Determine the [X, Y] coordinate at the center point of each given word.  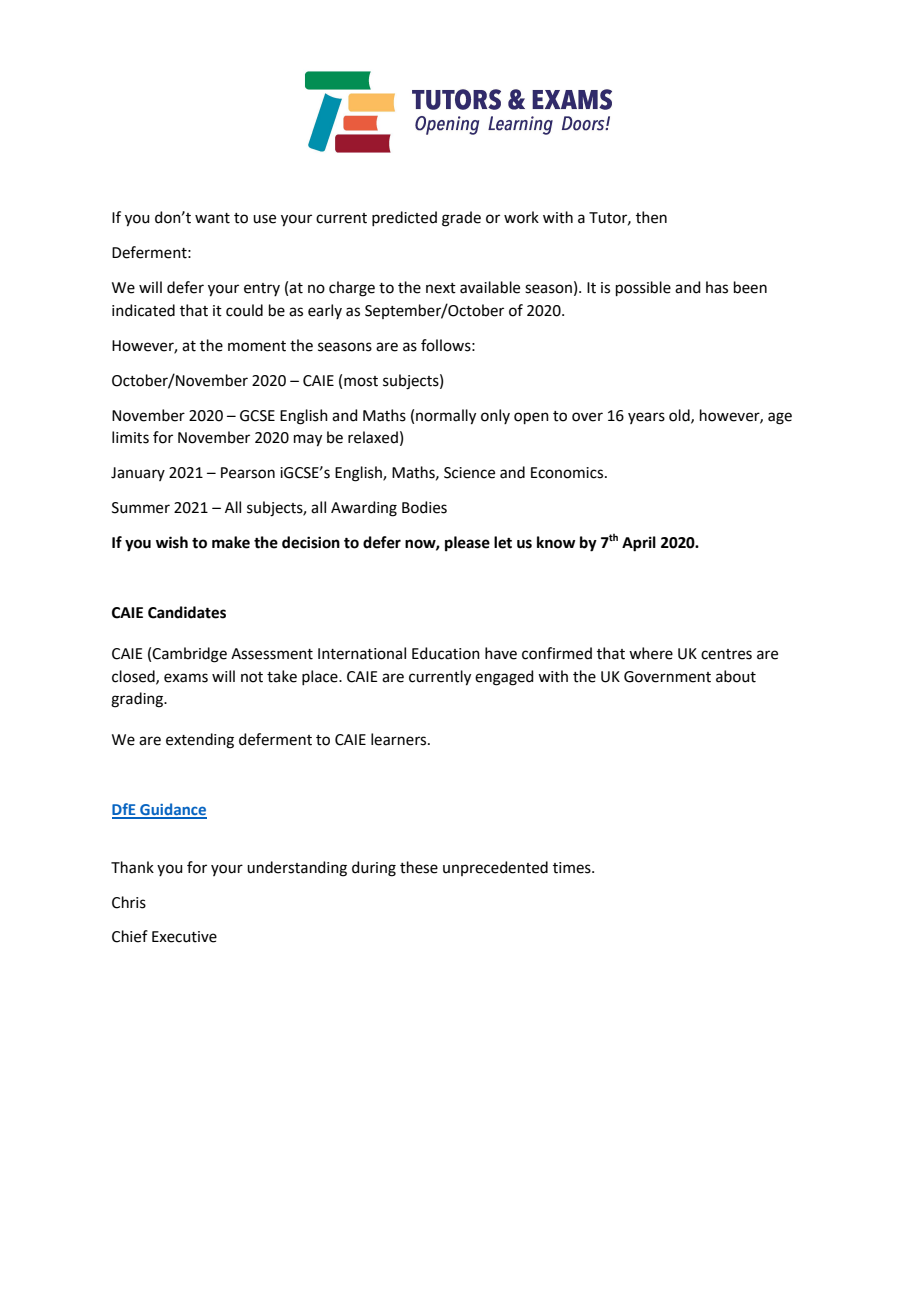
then [651, 217]
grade [461, 219]
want [212, 218]
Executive [184, 937]
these [419, 867]
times [573, 868]
